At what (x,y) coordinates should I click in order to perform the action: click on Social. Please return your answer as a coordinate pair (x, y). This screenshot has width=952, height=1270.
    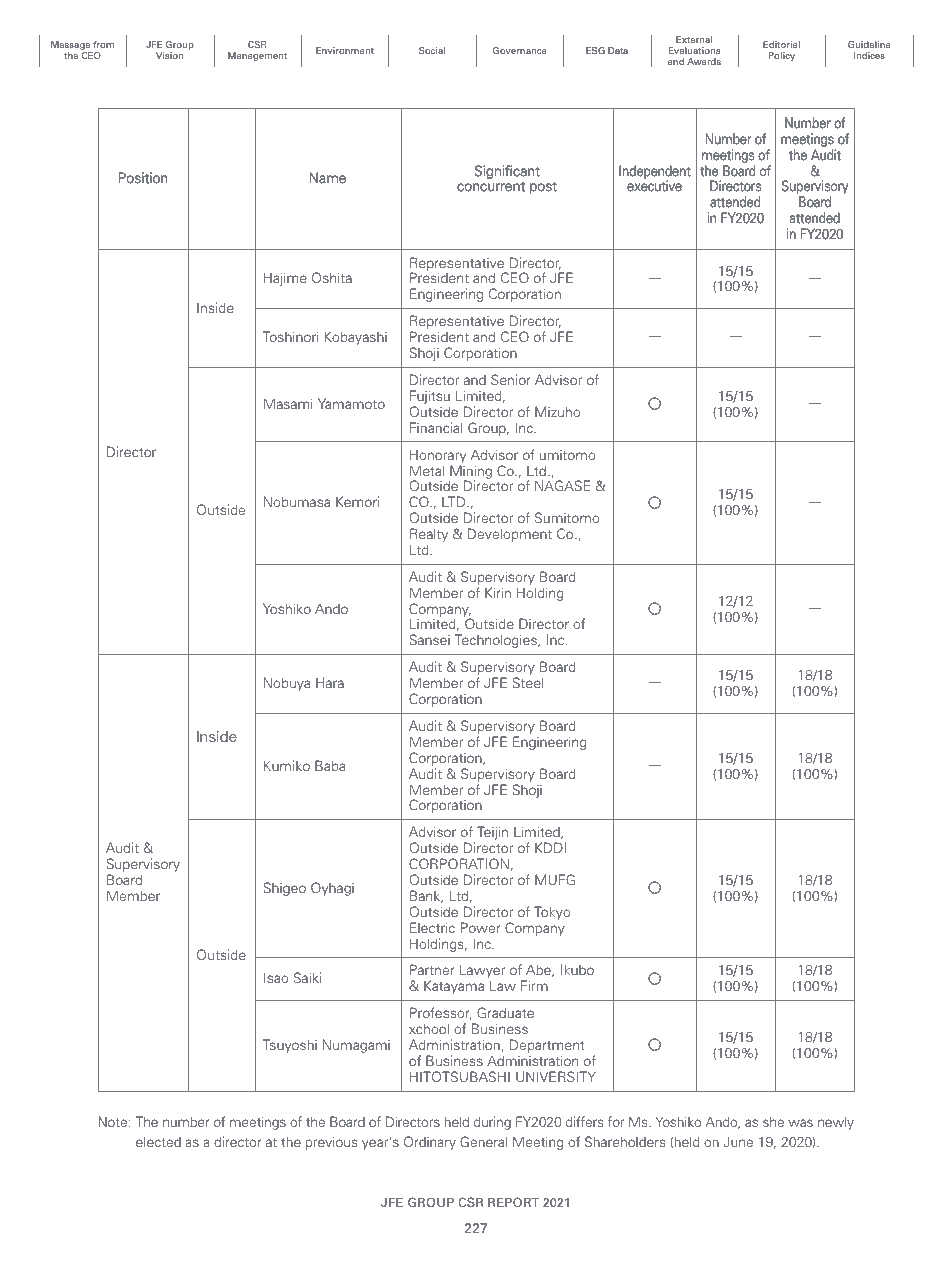
    Looking at the image, I should click on (432, 50).
